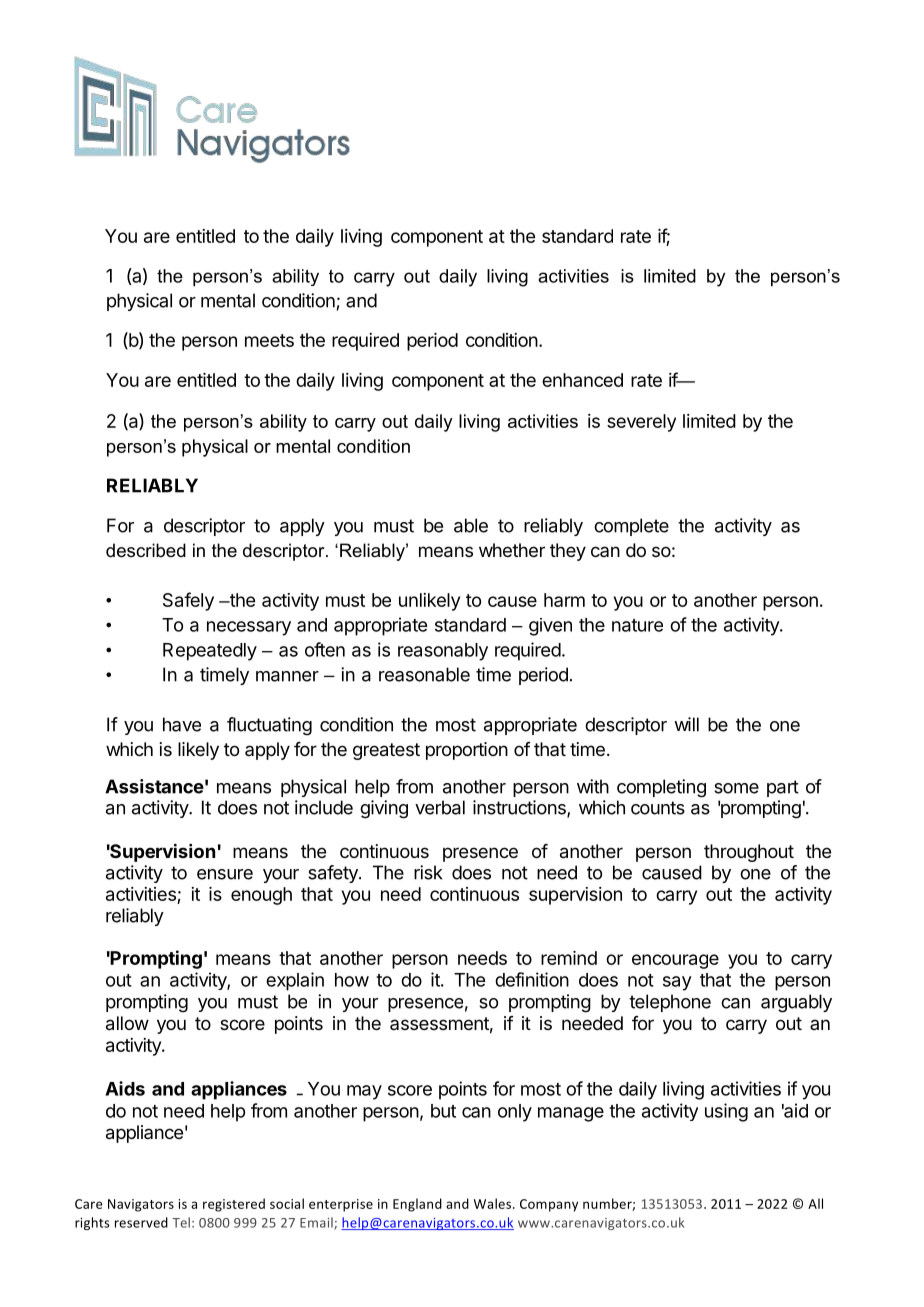  I want to click on some, so click(736, 788).
